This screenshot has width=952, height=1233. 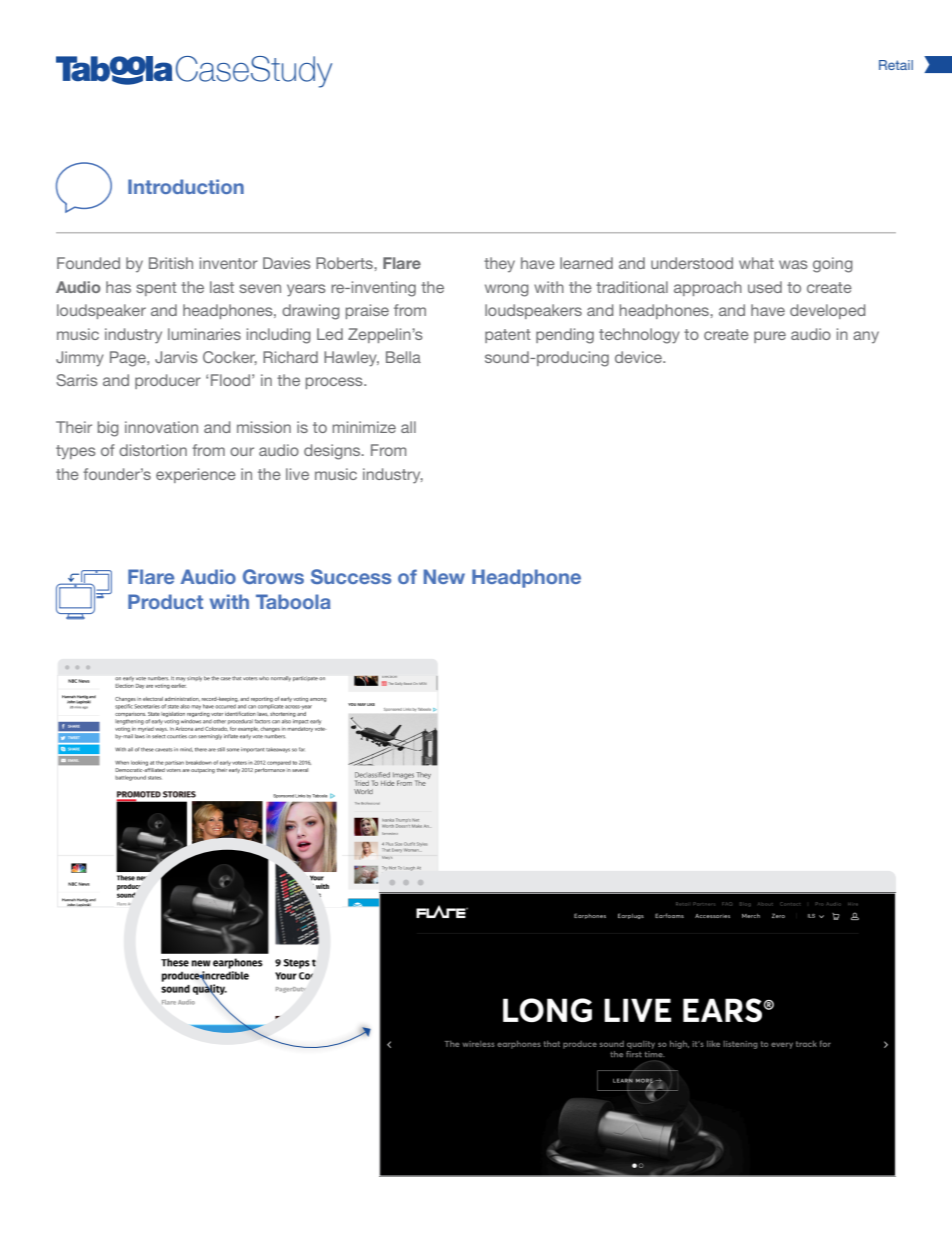 What do you see at coordinates (508, 336) in the screenshot?
I see `patent` at bounding box center [508, 336].
